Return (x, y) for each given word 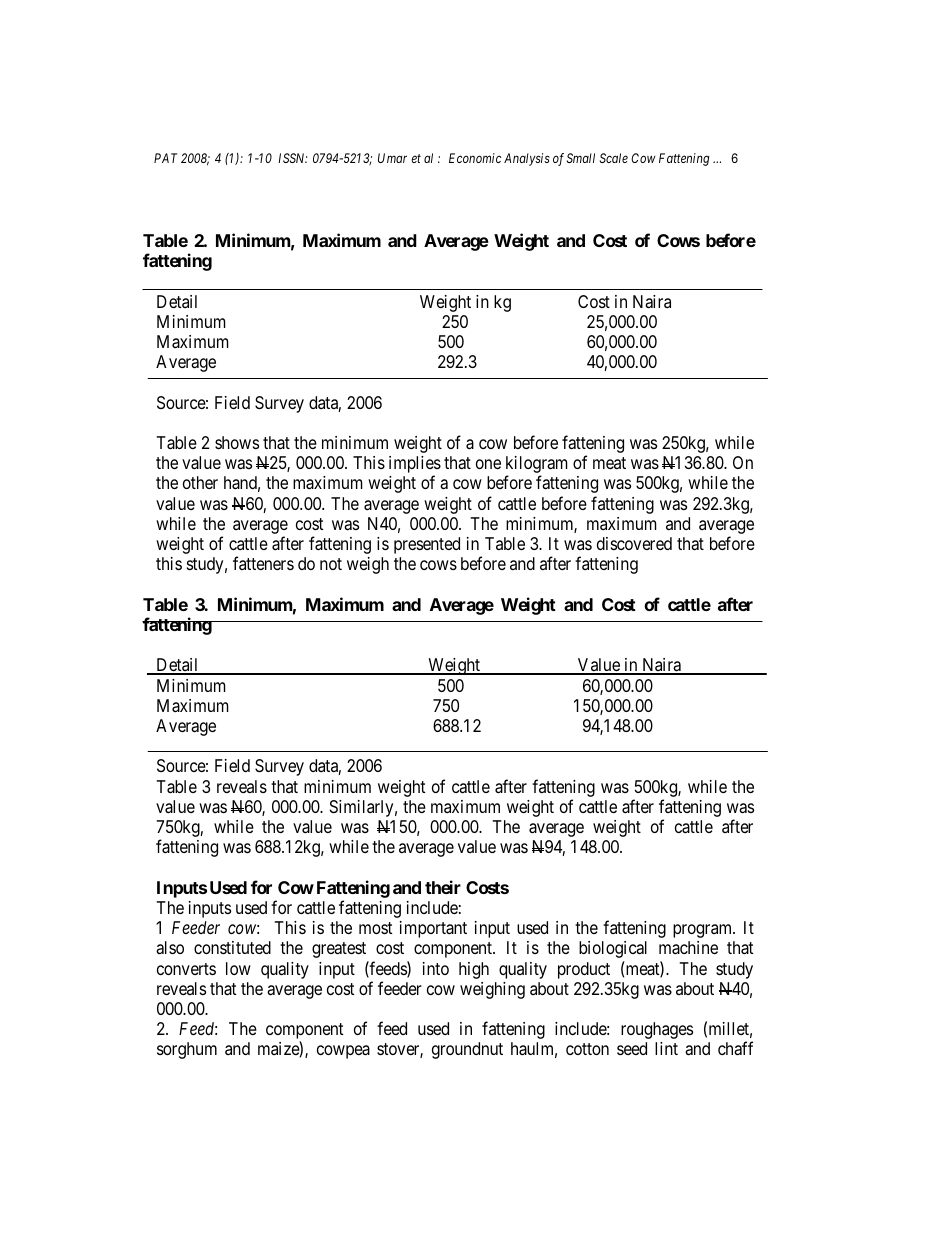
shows (237, 442)
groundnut (467, 1050)
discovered (634, 543)
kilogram (537, 466)
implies (415, 466)
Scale (614, 158)
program (704, 931)
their (443, 887)
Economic (475, 158)
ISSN (292, 158)
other (200, 482)
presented (427, 545)
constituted (232, 947)
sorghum (187, 1050)
